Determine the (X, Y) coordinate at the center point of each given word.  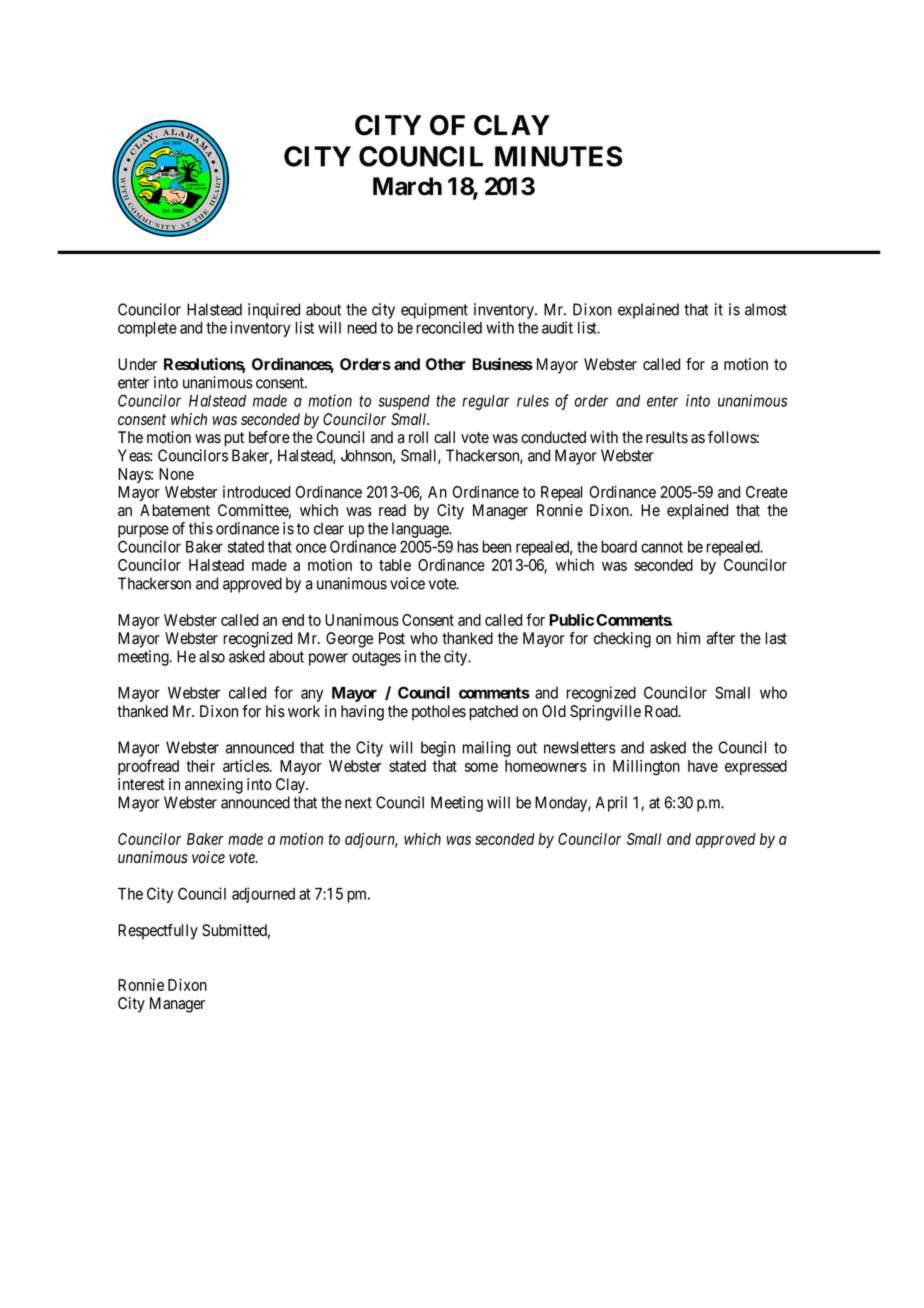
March (407, 186)
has (468, 547)
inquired (274, 311)
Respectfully (158, 932)
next (358, 803)
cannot (662, 547)
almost (766, 309)
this (201, 528)
